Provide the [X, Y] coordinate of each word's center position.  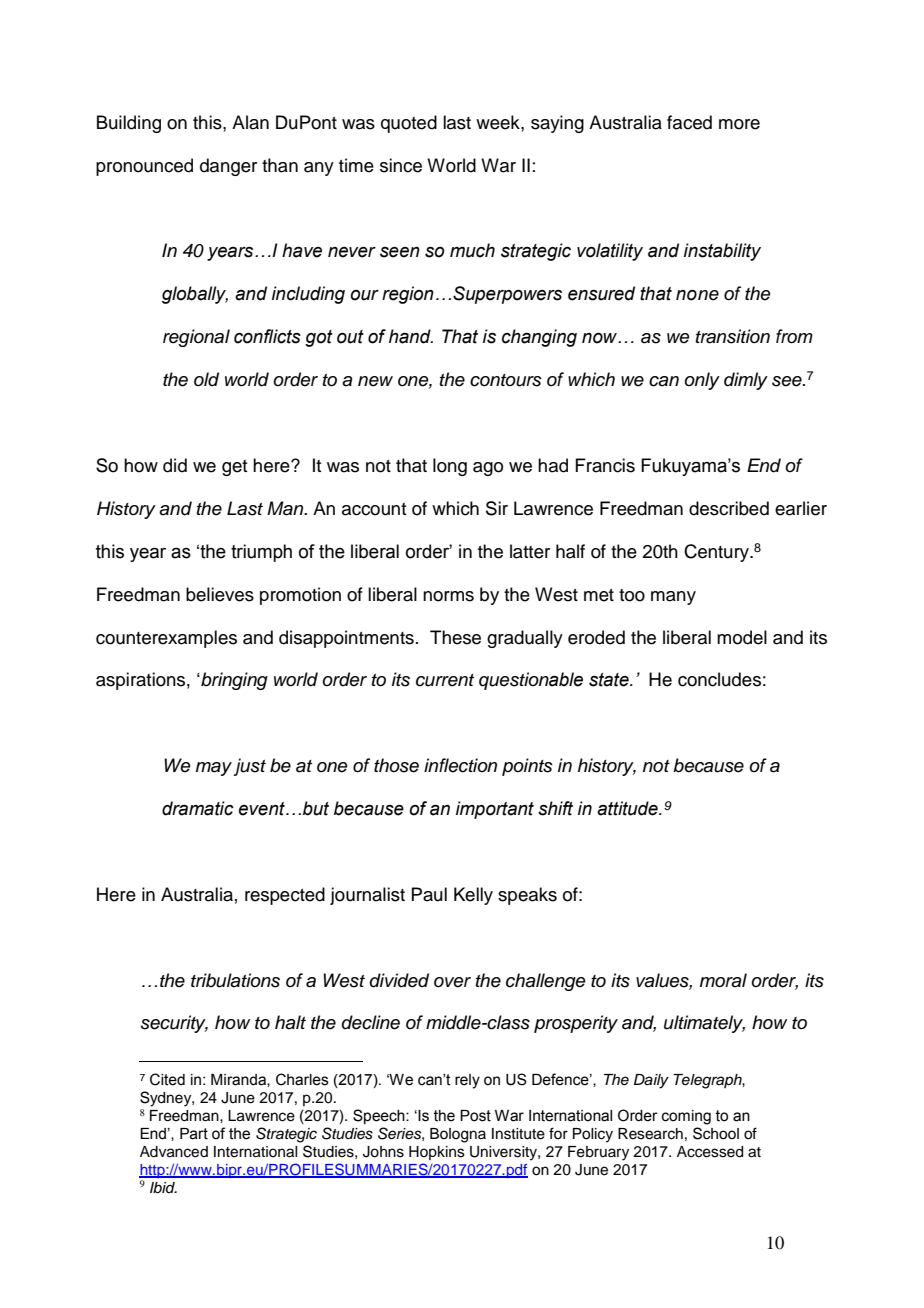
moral [723, 980]
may [214, 769]
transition [733, 336]
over [452, 982]
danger [228, 167]
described [729, 508]
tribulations [235, 980]
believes [220, 594]
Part [194, 1134]
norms [448, 596]
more [739, 124]
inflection [460, 765]
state [610, 680]
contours [506, 380]
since [401, 165]
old [206, 379]
